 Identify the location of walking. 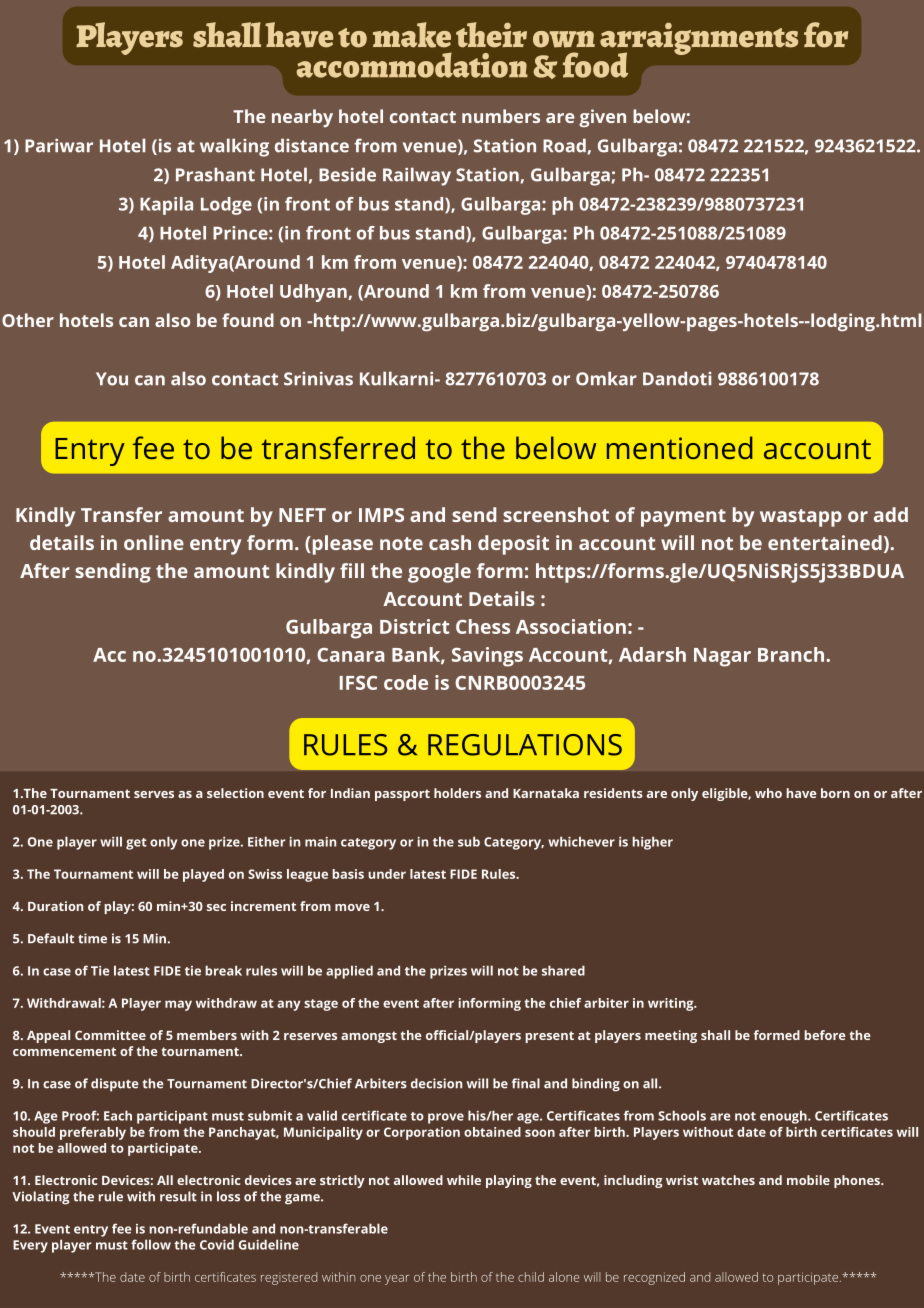
(234, 147).
